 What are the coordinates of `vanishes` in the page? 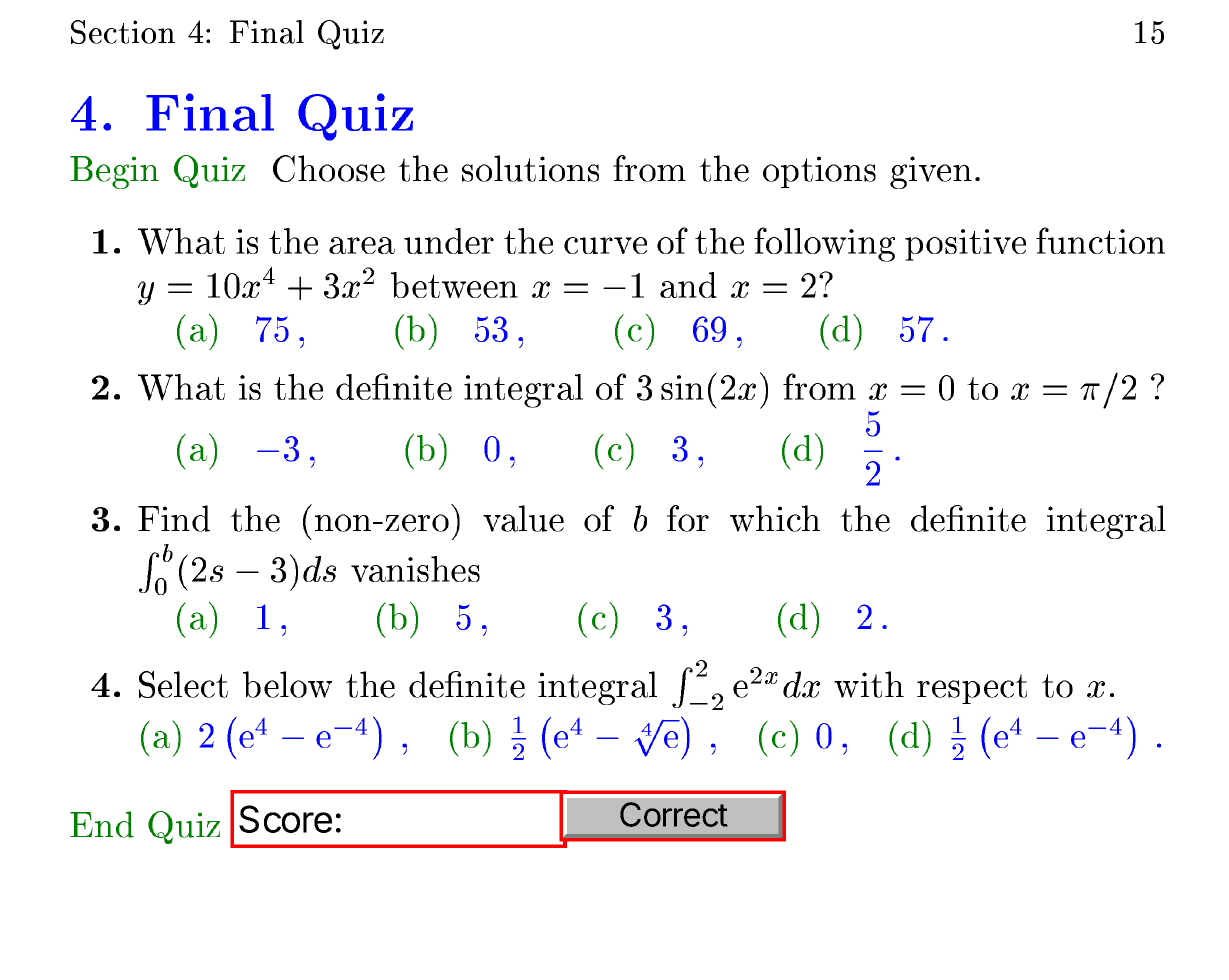 It's located at (415, 569).
